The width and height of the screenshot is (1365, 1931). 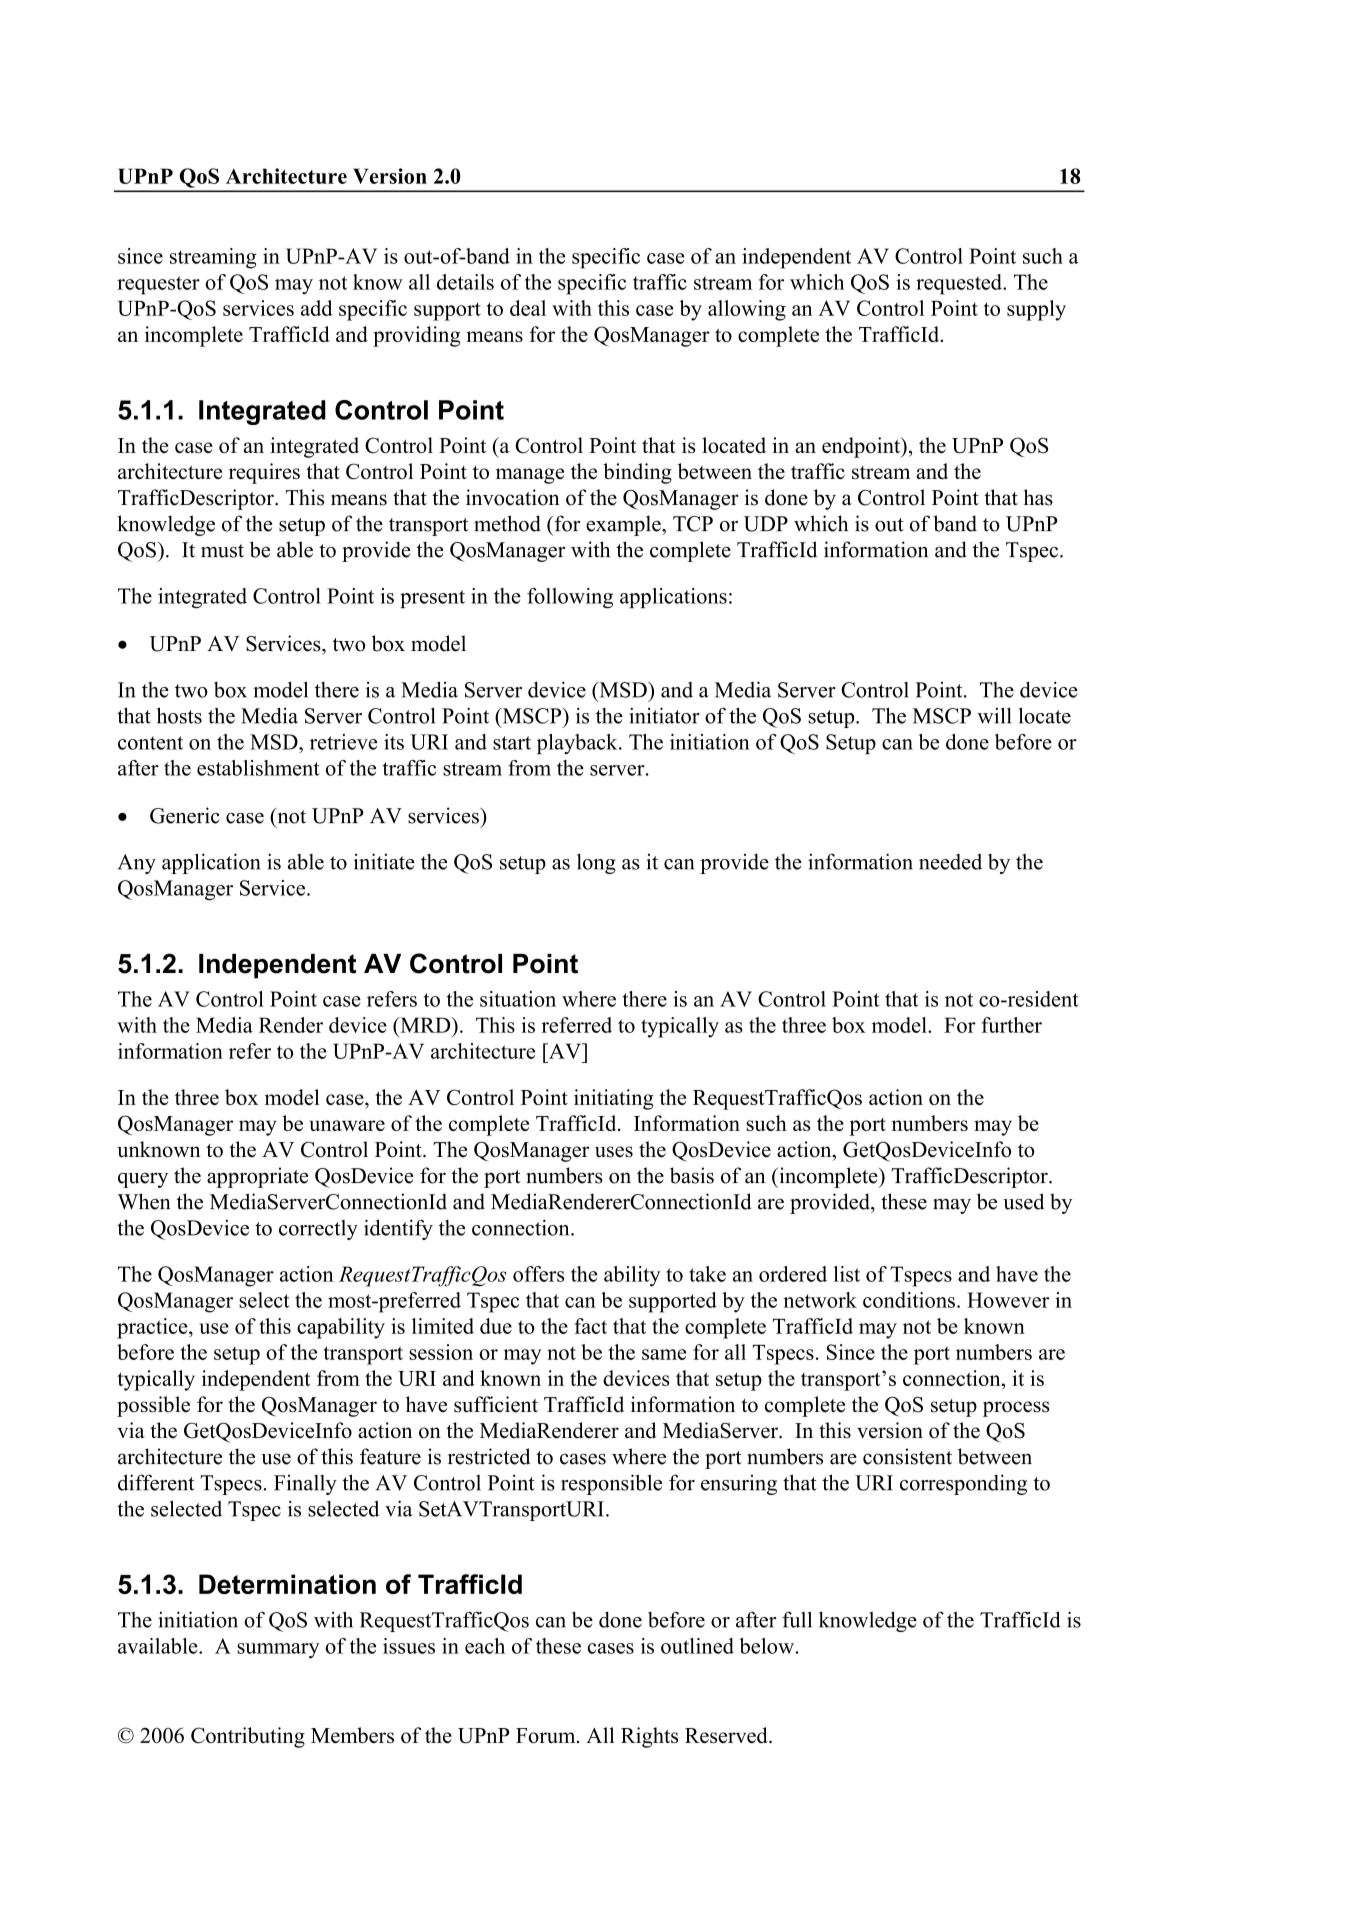 What do you see at coordinates (248, 1737) in the screenshot?
I see `Contributing` at bounding box center [248, 1737].
